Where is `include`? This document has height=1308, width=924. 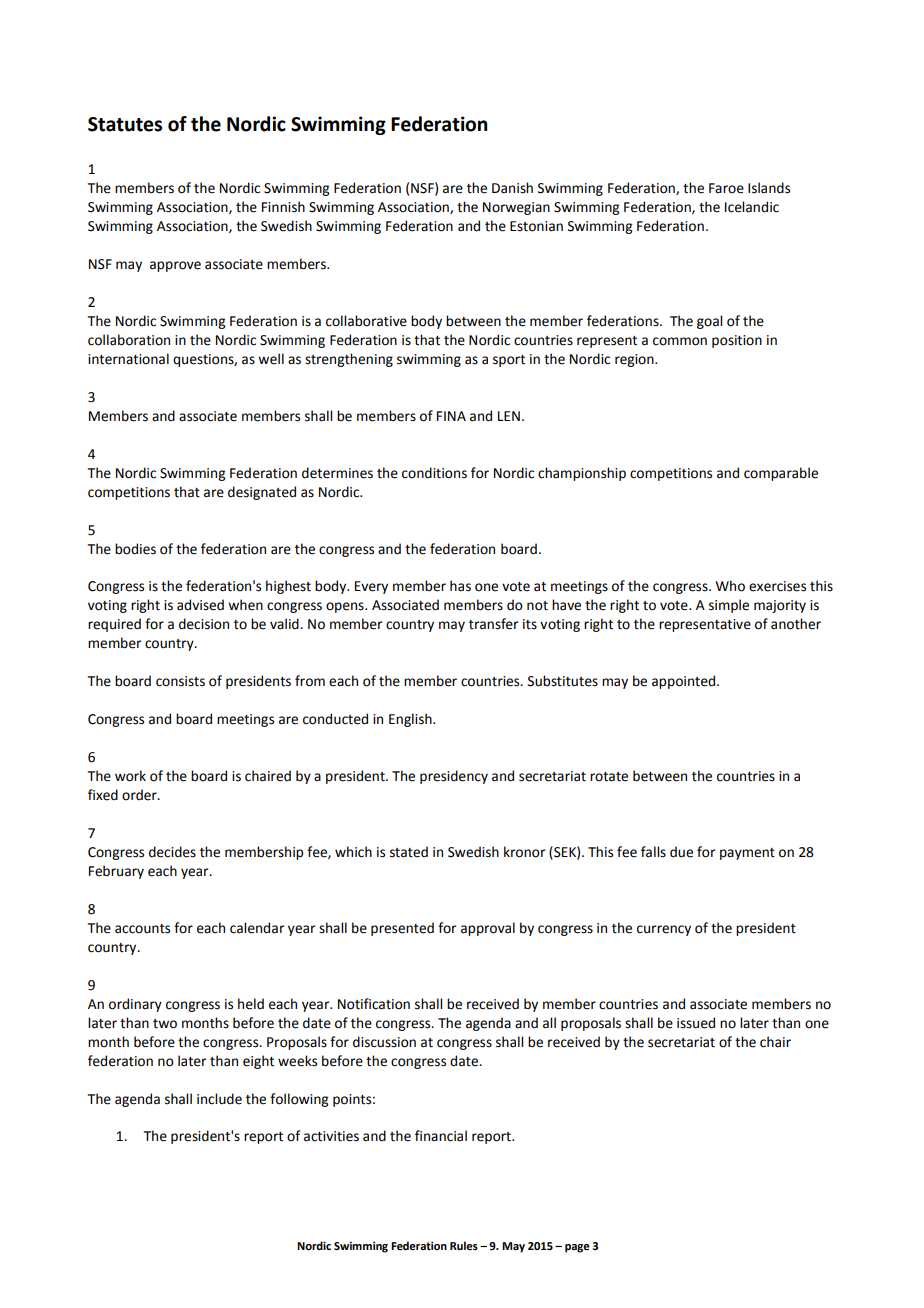 include is located at coordinates (219, 1099).
